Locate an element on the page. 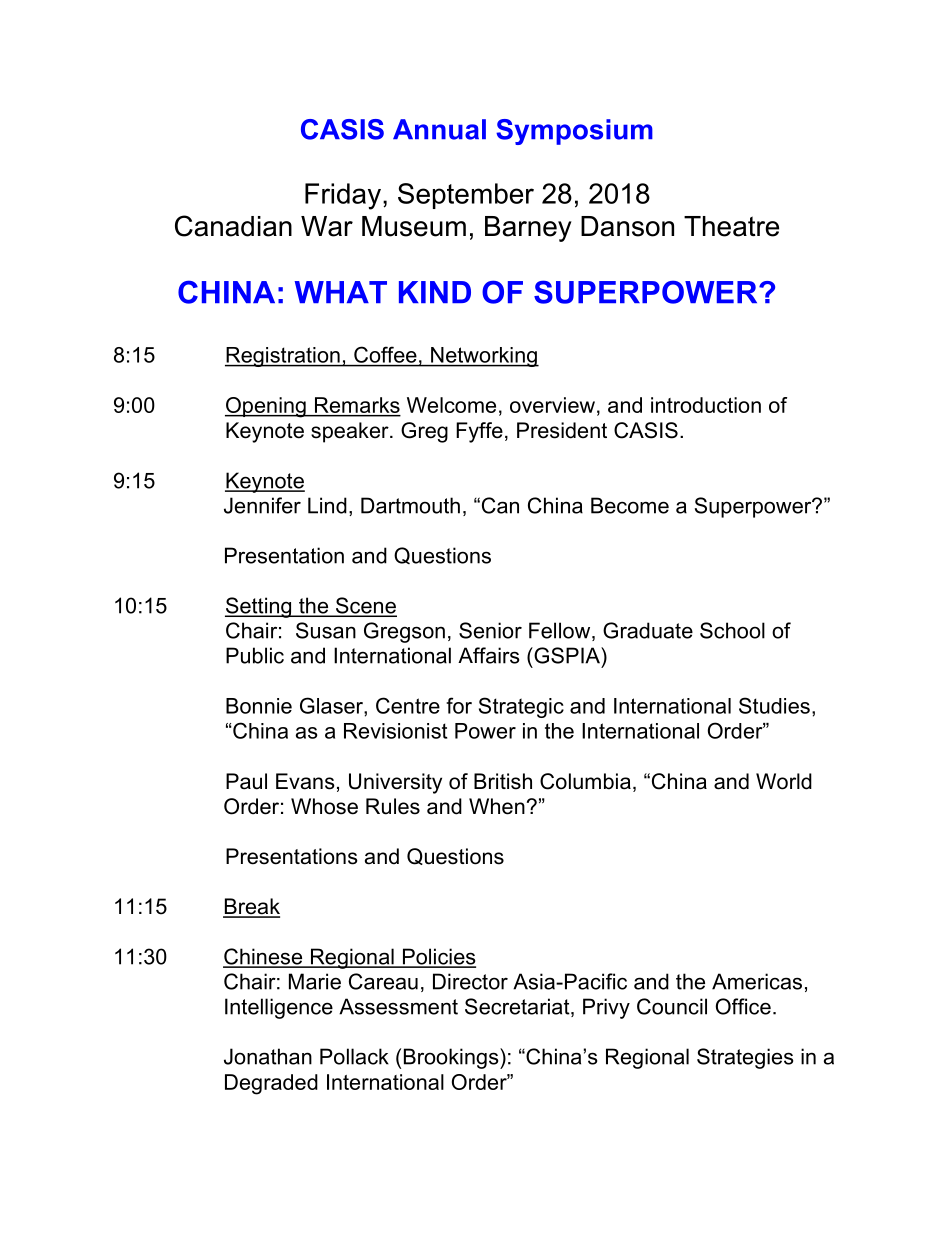 This image has height=1233, width=952. Senior is located at coordinates (490, 630).
